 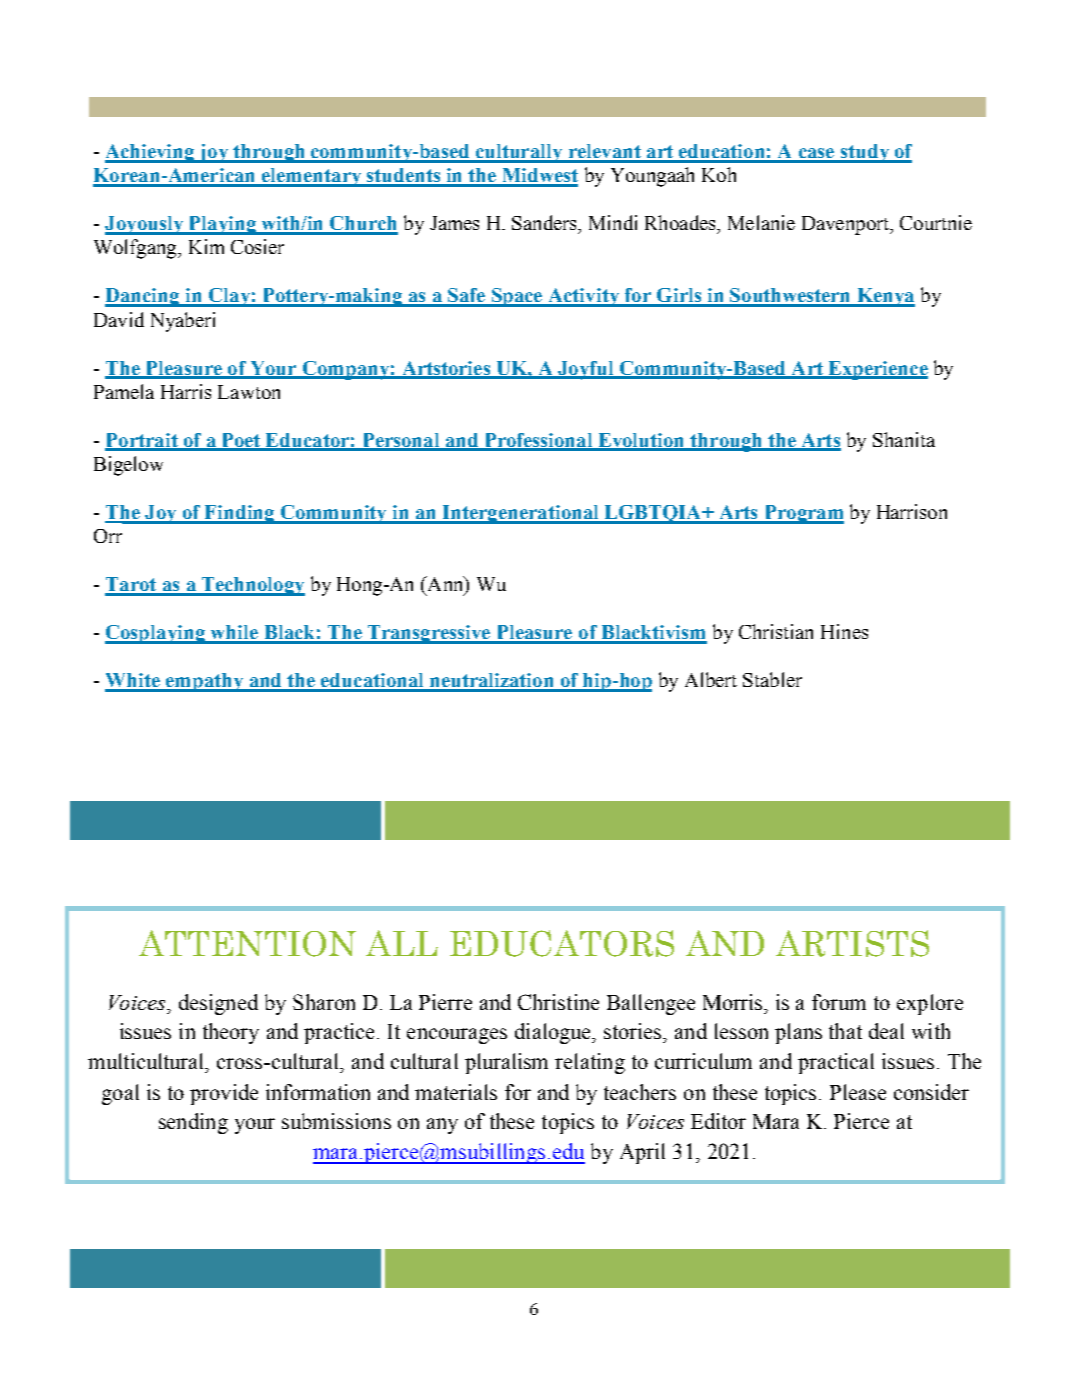 I want to click on Achieving, so click(x=151, y=153).
